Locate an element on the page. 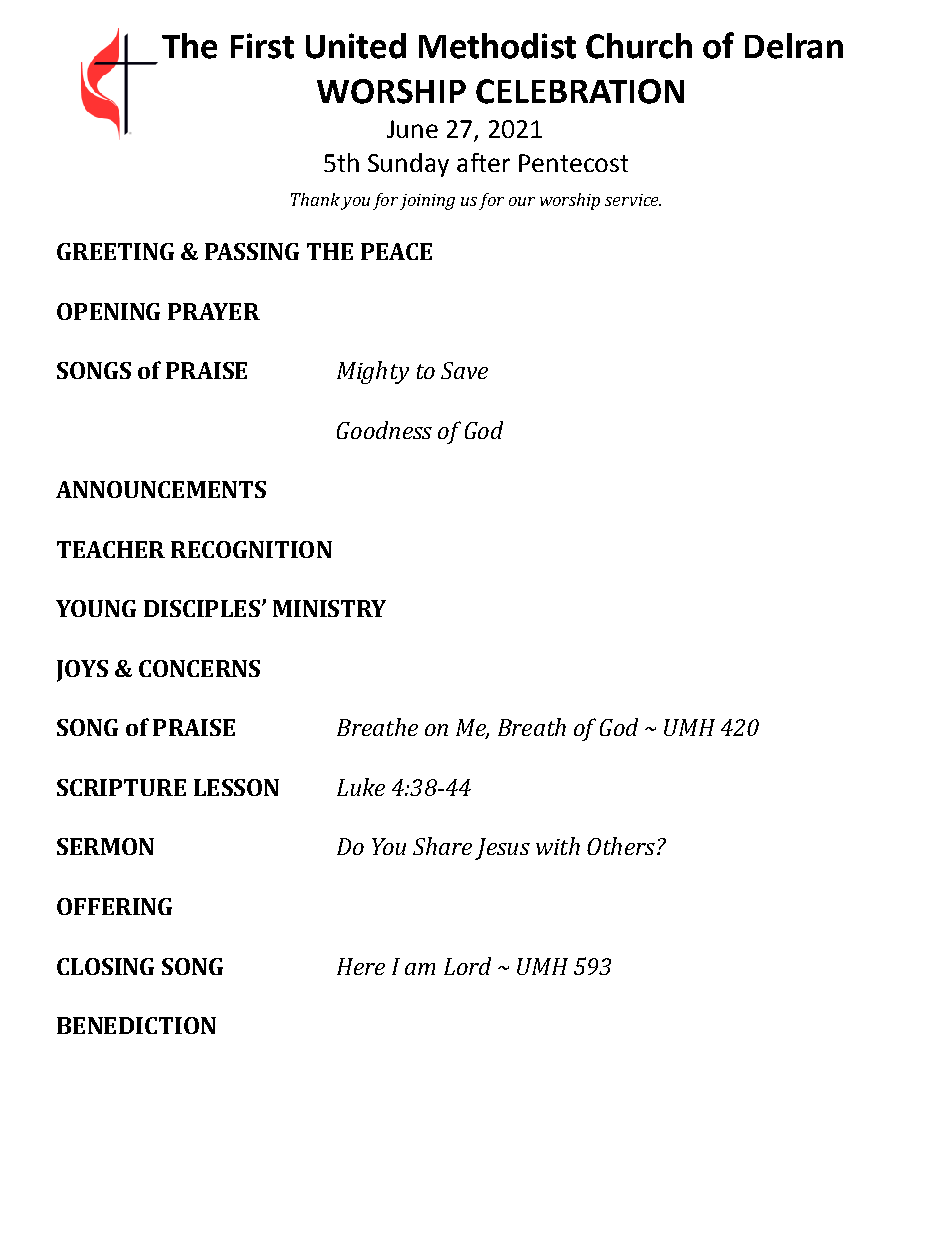 This image has width=952, height=1233. with is located at coordinates (558, 846).
